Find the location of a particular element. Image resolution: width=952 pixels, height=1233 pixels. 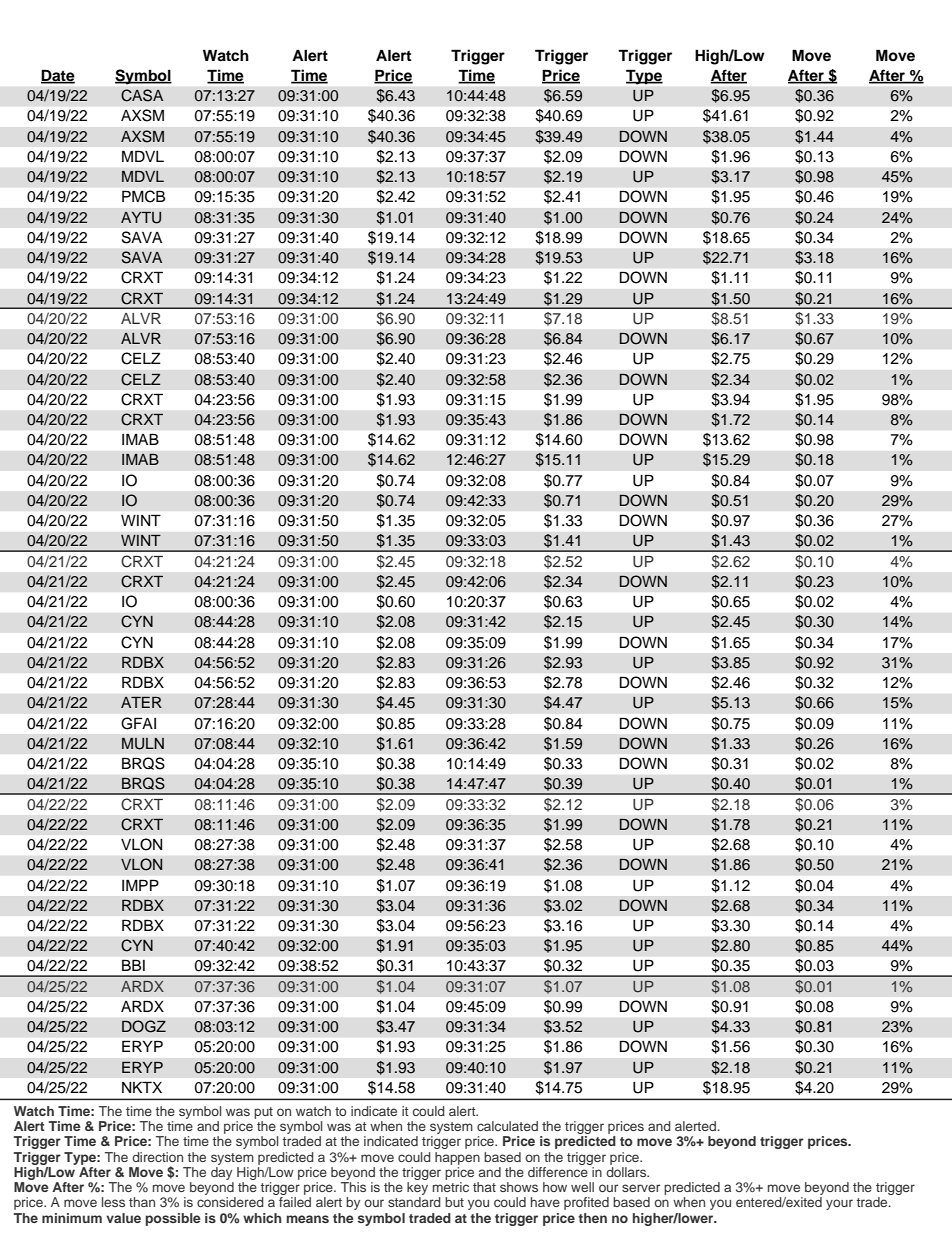

dollars is located at coordinates (627, 1172).
